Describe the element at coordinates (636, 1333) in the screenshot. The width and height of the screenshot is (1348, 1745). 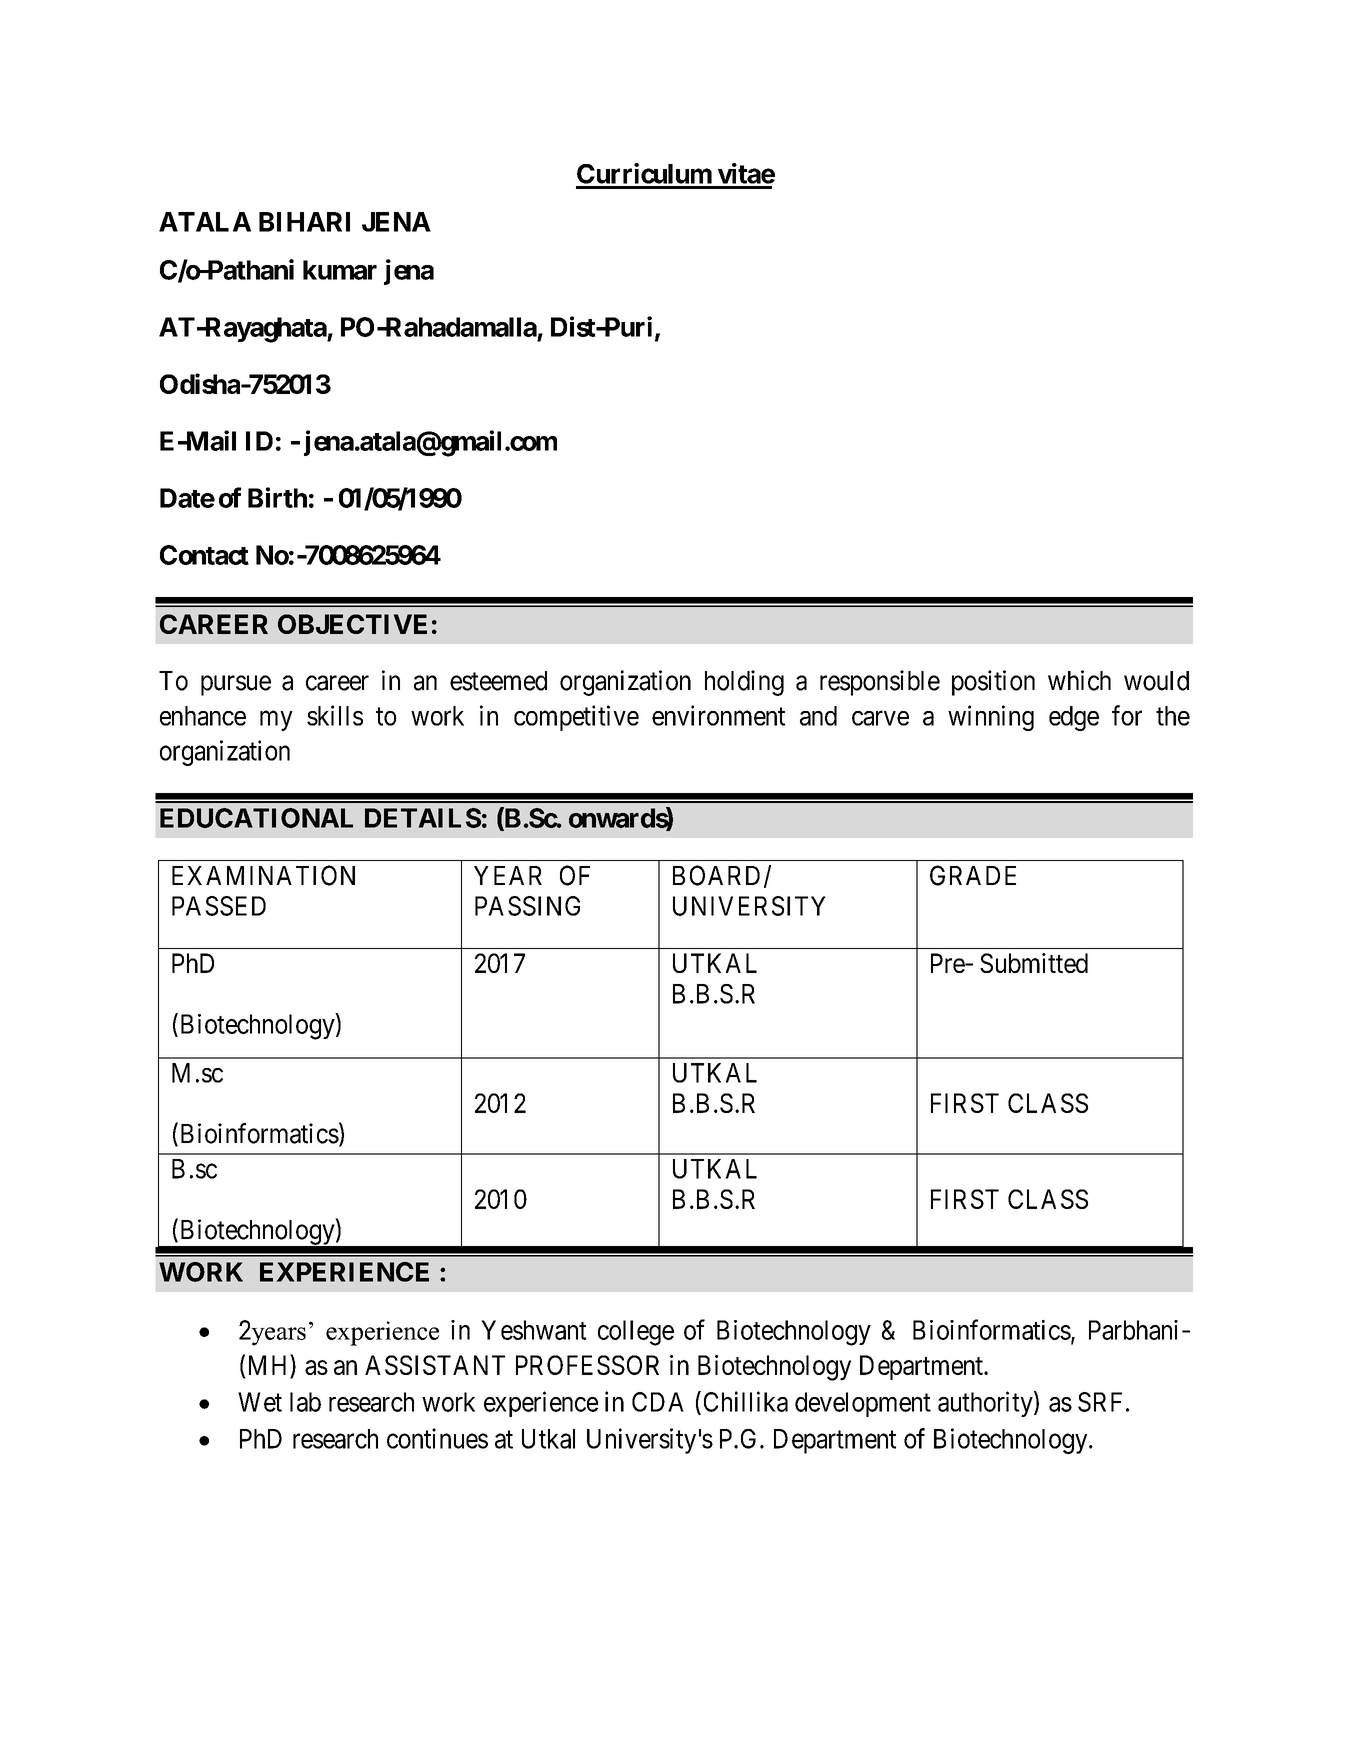
I see `college` at that location.
